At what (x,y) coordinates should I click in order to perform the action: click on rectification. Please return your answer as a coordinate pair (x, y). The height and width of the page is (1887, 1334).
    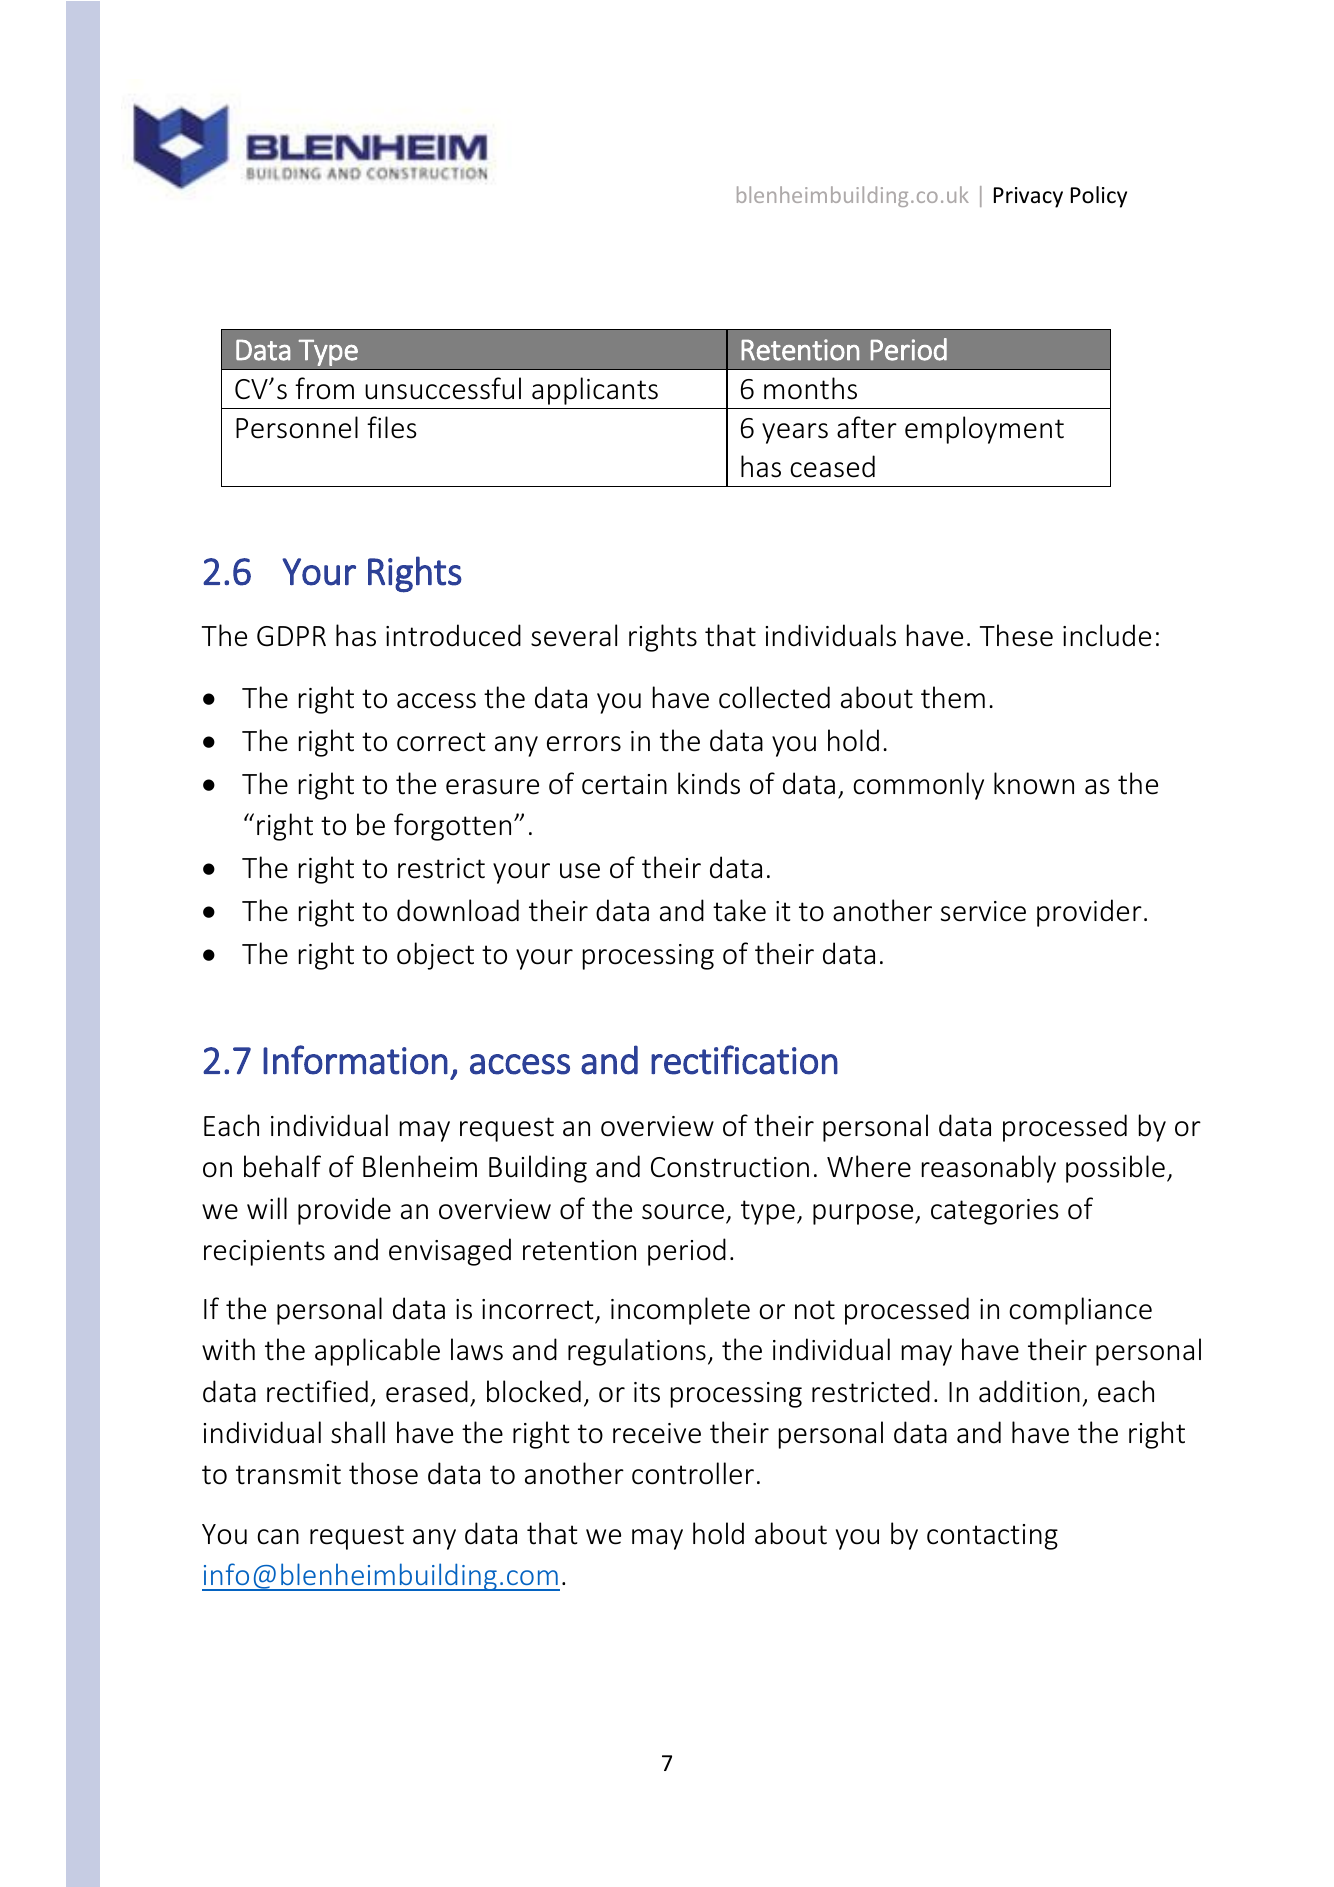
    Looking at the image, I should click on (744, 1060).
